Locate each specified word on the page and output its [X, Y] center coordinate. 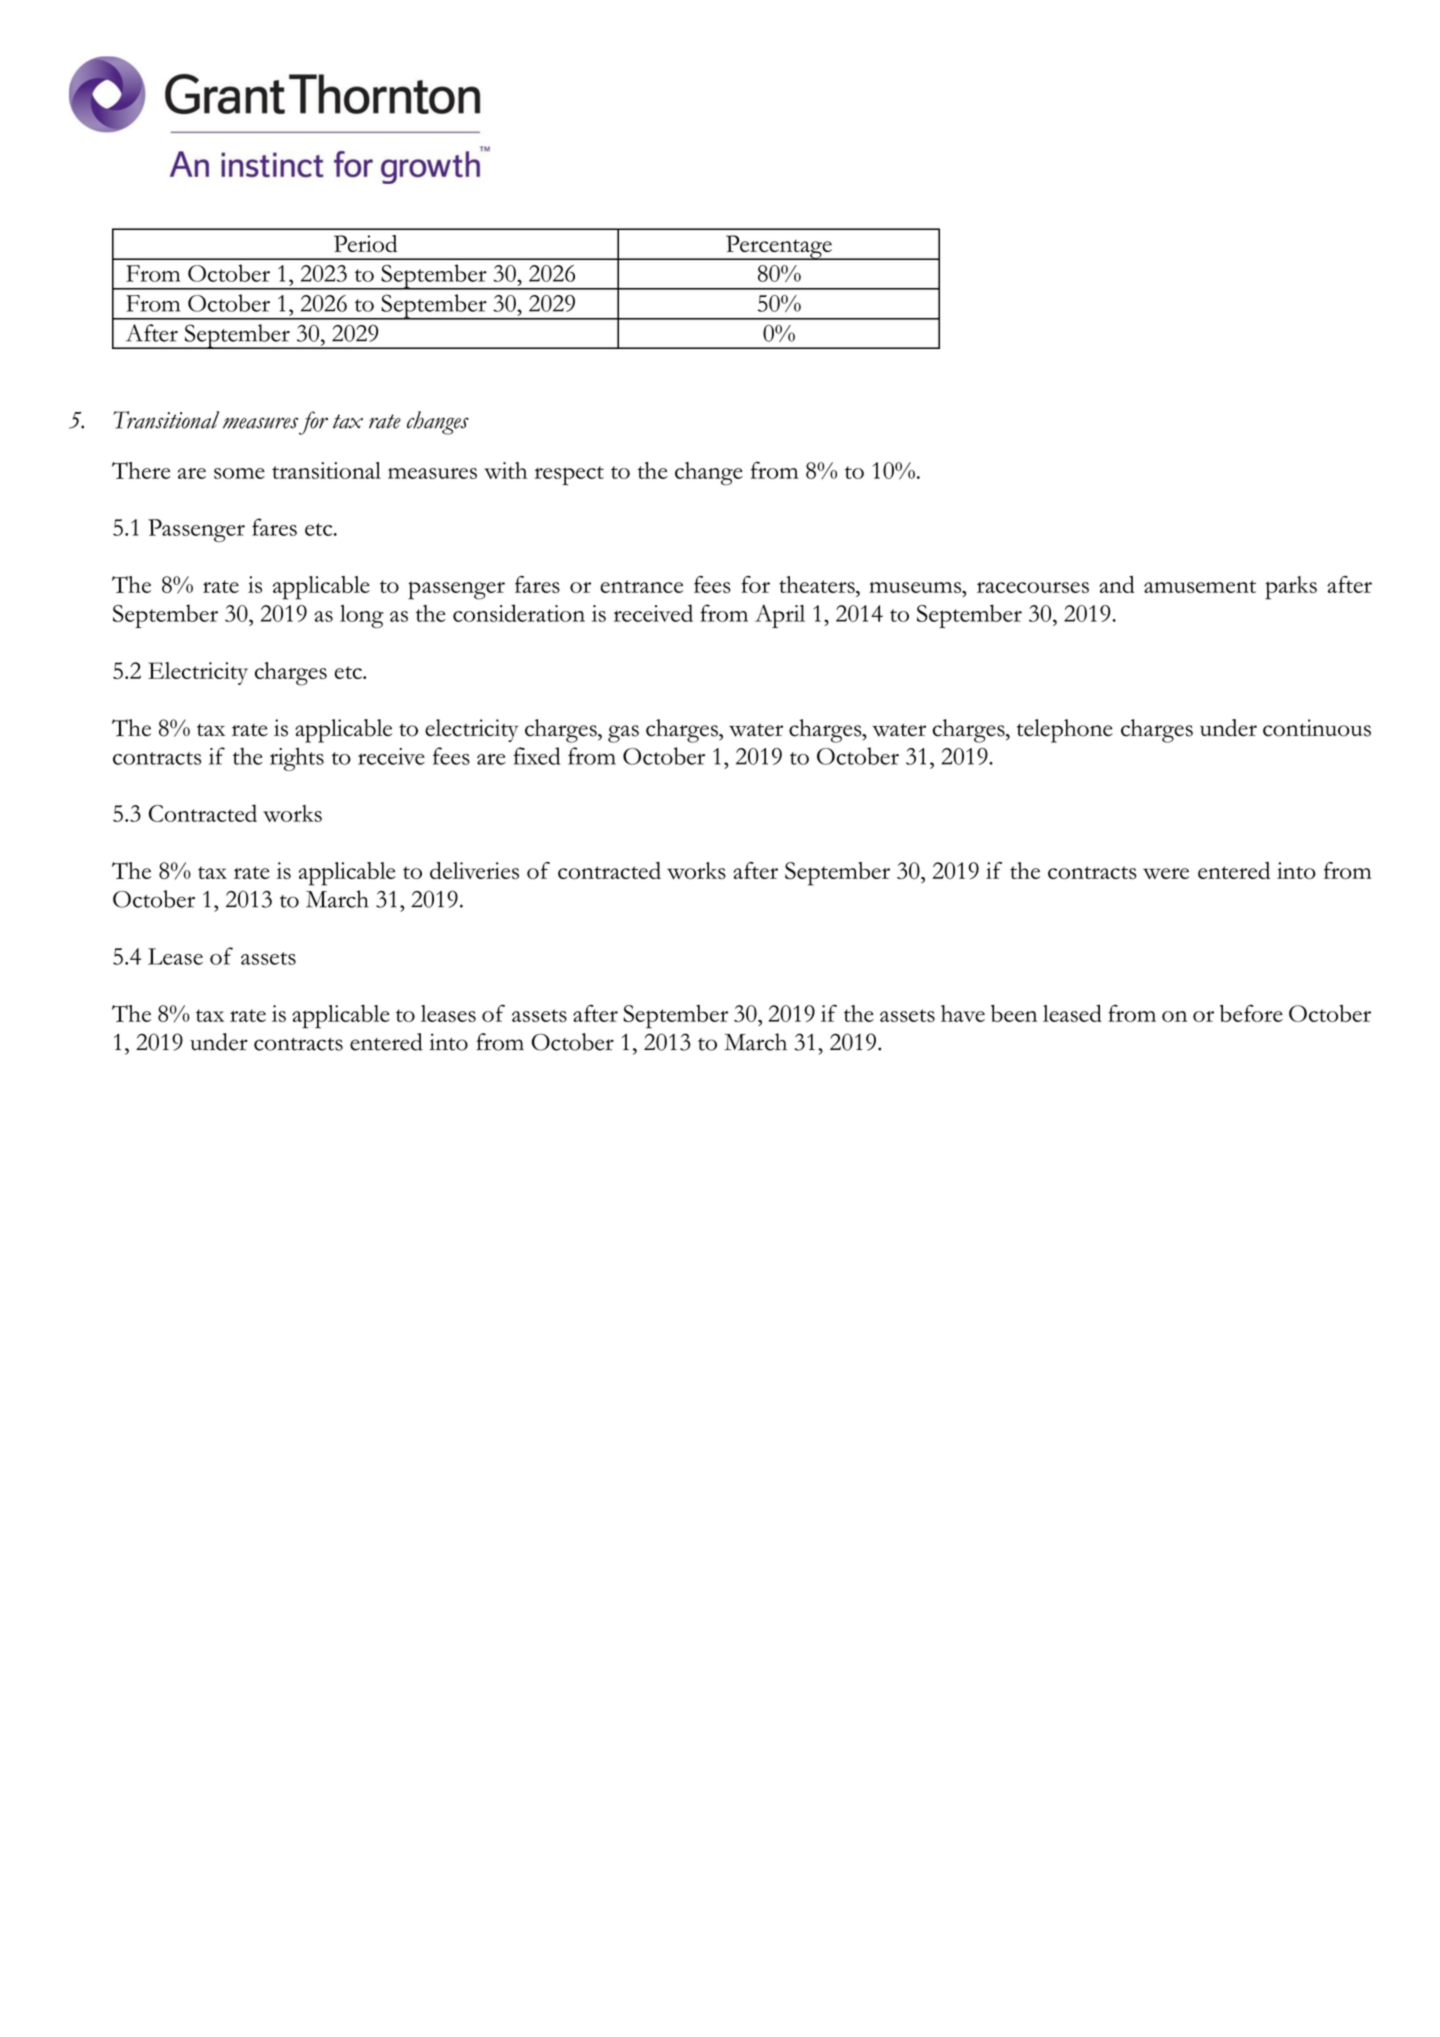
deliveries [474, 871]
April [780, 616]
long [362, 616]
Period [365, 243]
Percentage [779, 247]
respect [569, 475]
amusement [1200, 586]
